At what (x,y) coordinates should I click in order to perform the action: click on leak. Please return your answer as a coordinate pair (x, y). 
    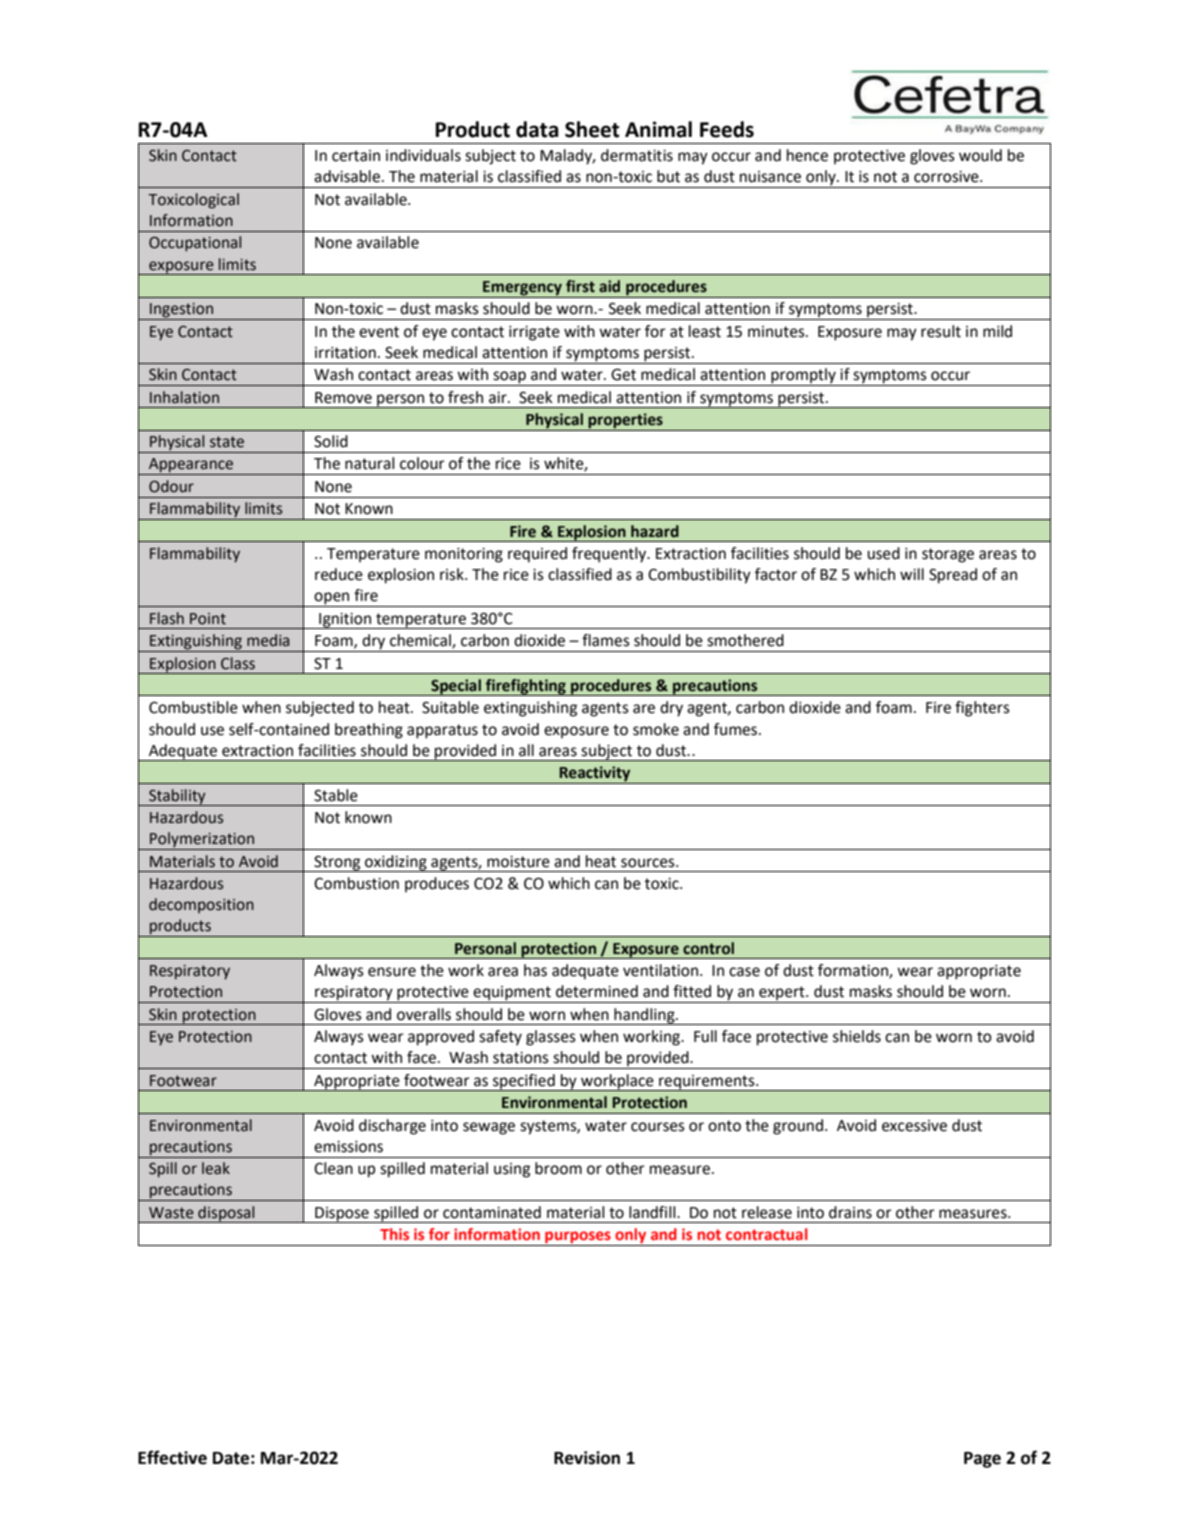
    Looking at the image, I should click on (216, 1168).
